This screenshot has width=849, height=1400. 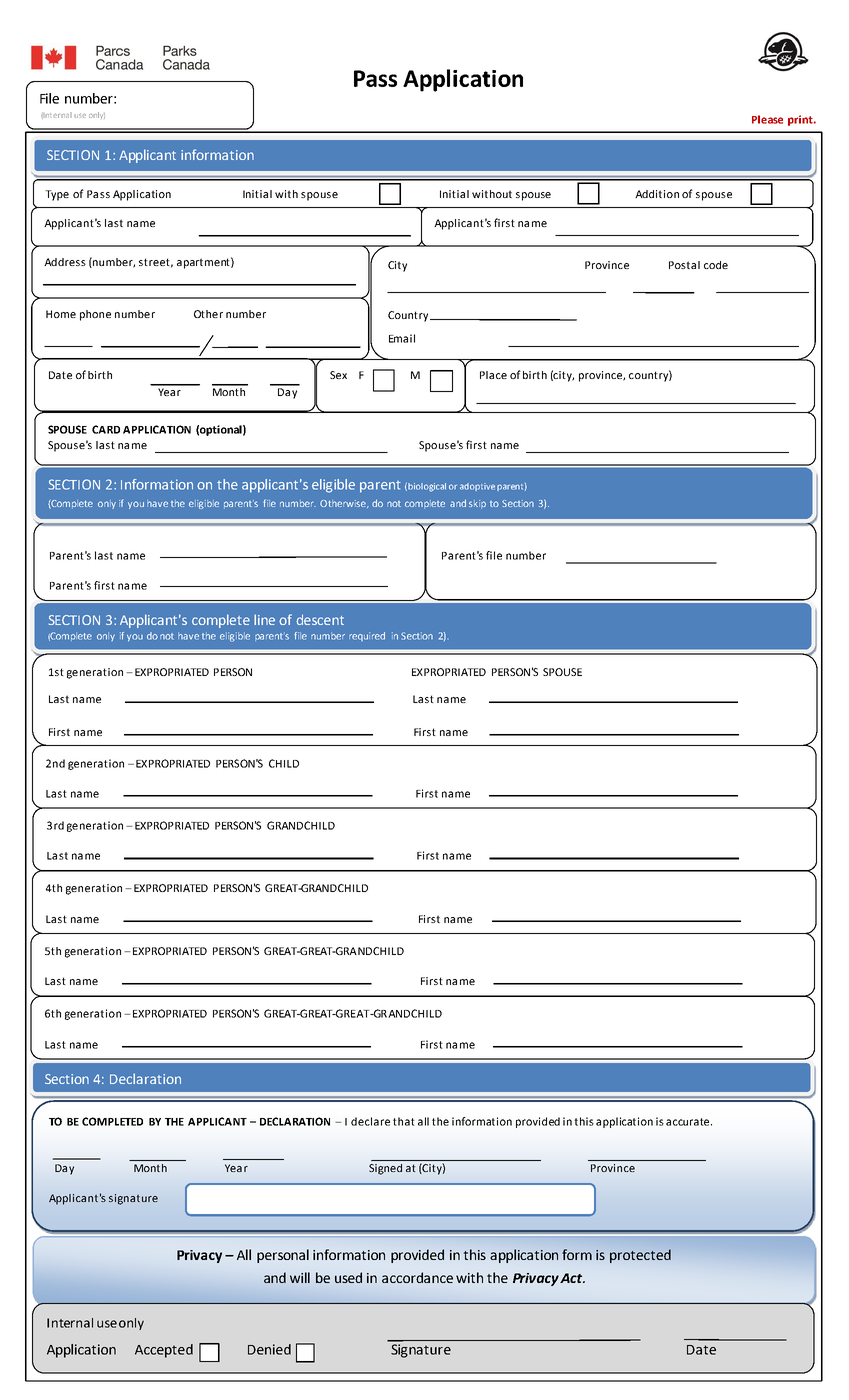 I want to click on accordance, so click(x=417, y=1277).
